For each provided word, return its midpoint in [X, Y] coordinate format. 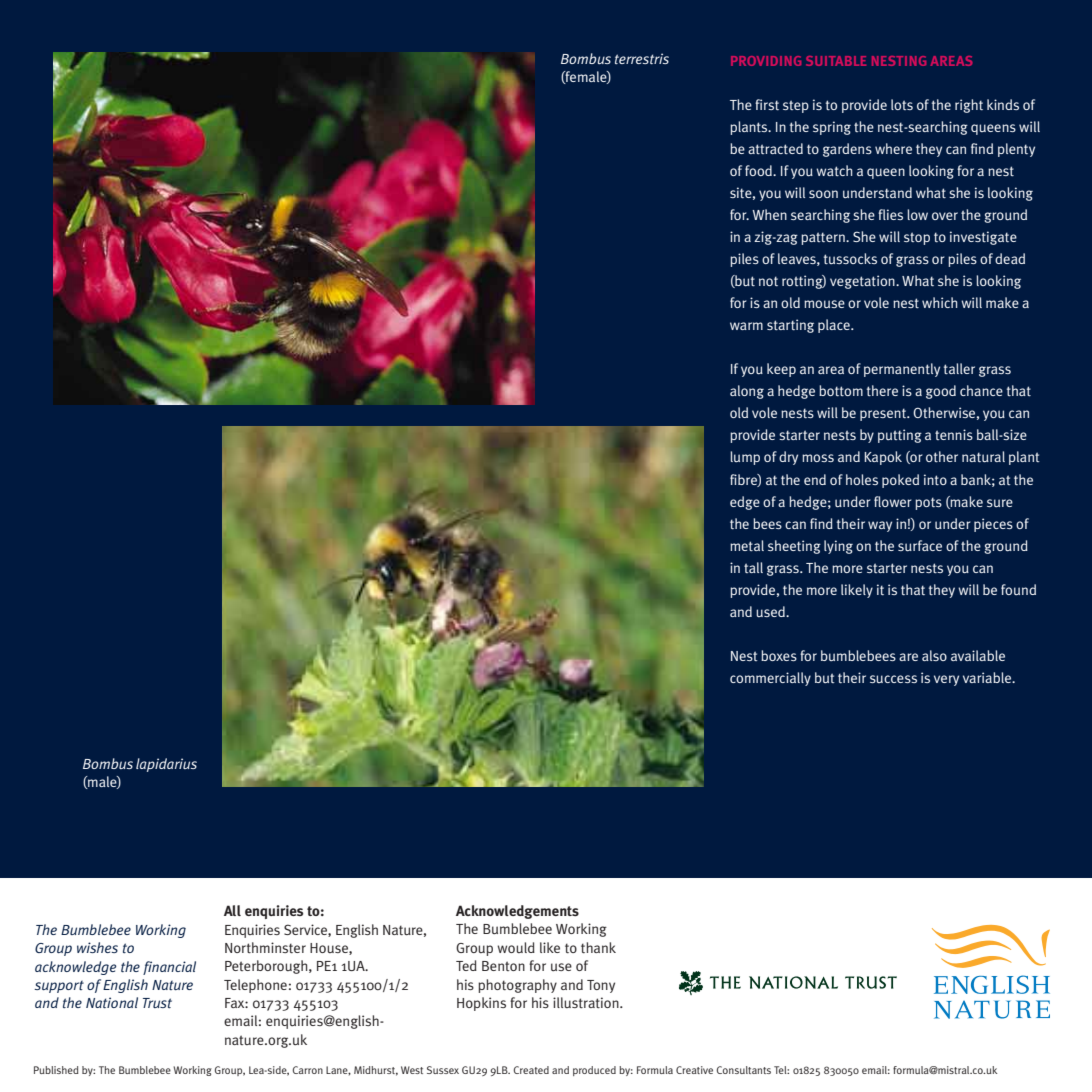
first [767, 104]
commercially [770, 679]
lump [745, 458]
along [747, 392]
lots [902, 104]
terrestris [642, 58]
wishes [97, 947]
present [884, 414]
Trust [157, 1003]
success [893, 679]
